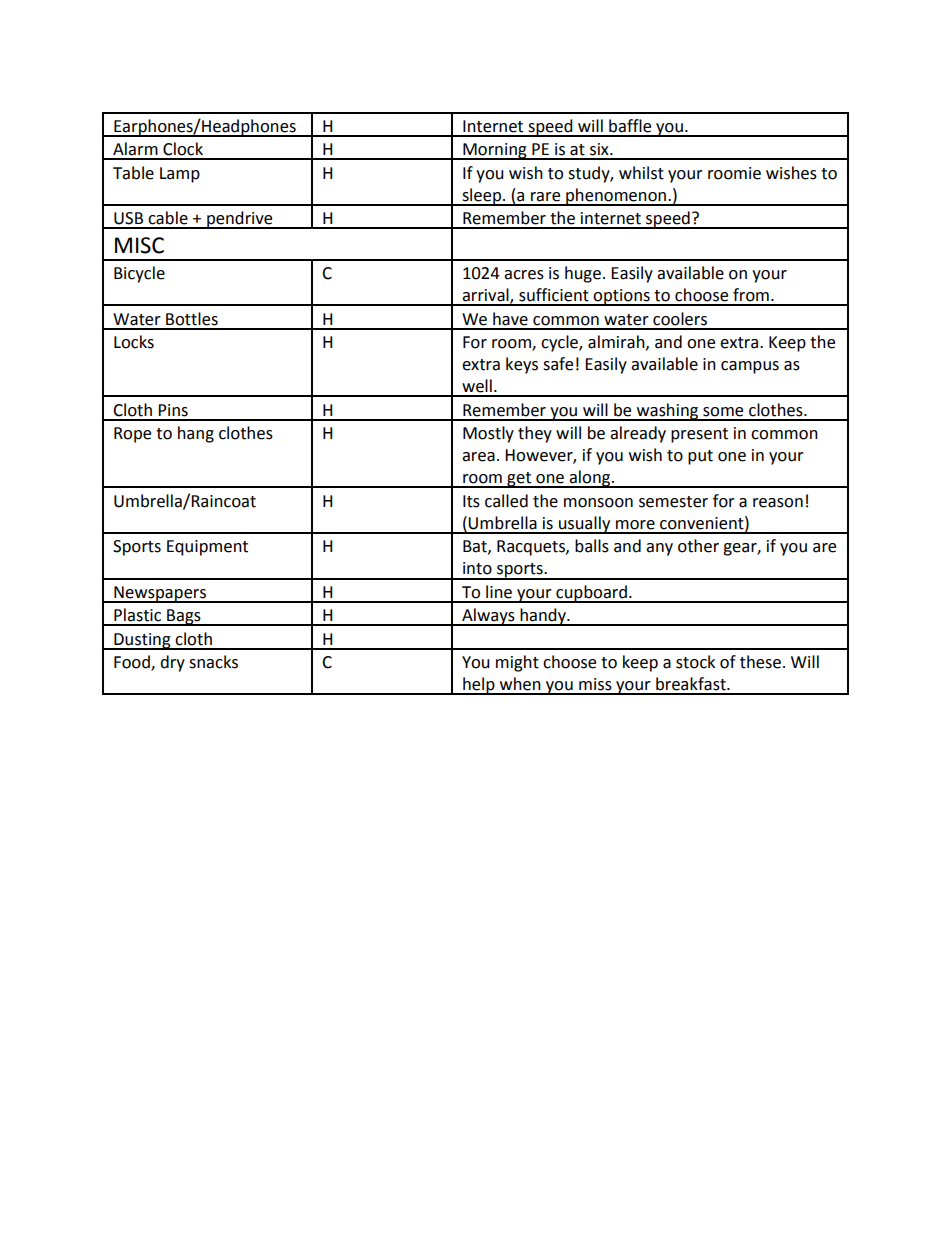 The height and width of the page is (1233, 952). What do you see at coordinates (196, 434) in the page?
I see `hang` at bounding box center [196, 434].
